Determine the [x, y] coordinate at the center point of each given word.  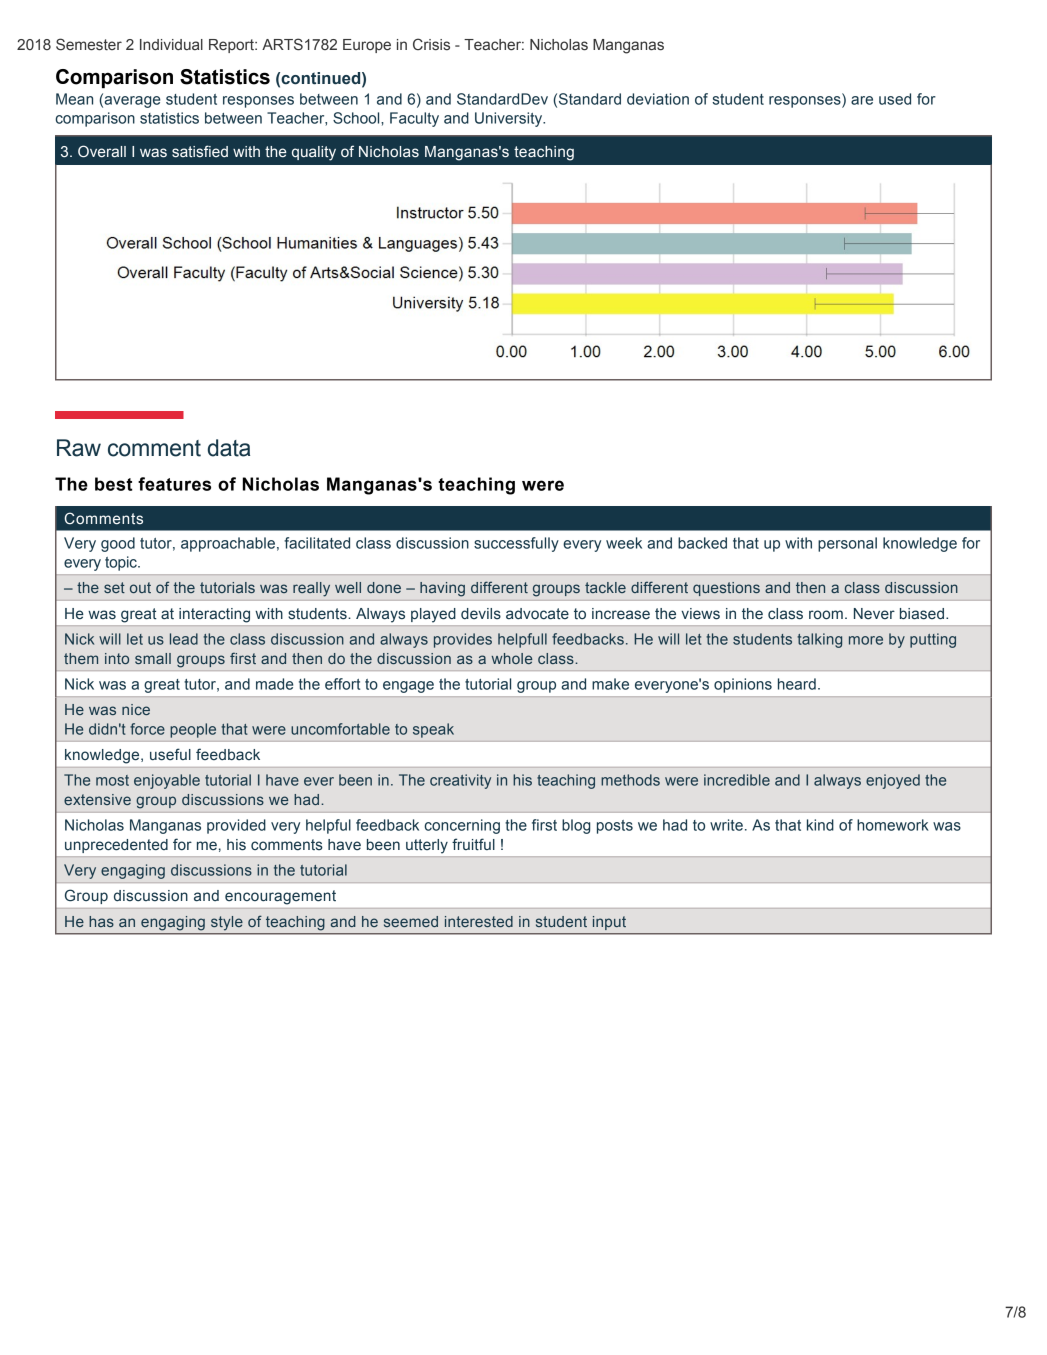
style [227, 923]
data [229, 448]
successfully [516, 544]
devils [481, 614]
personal [847, 544]
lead [184, 639]
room [826, 615]
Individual [171, 44]
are [862, 100]
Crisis [431, 44]
